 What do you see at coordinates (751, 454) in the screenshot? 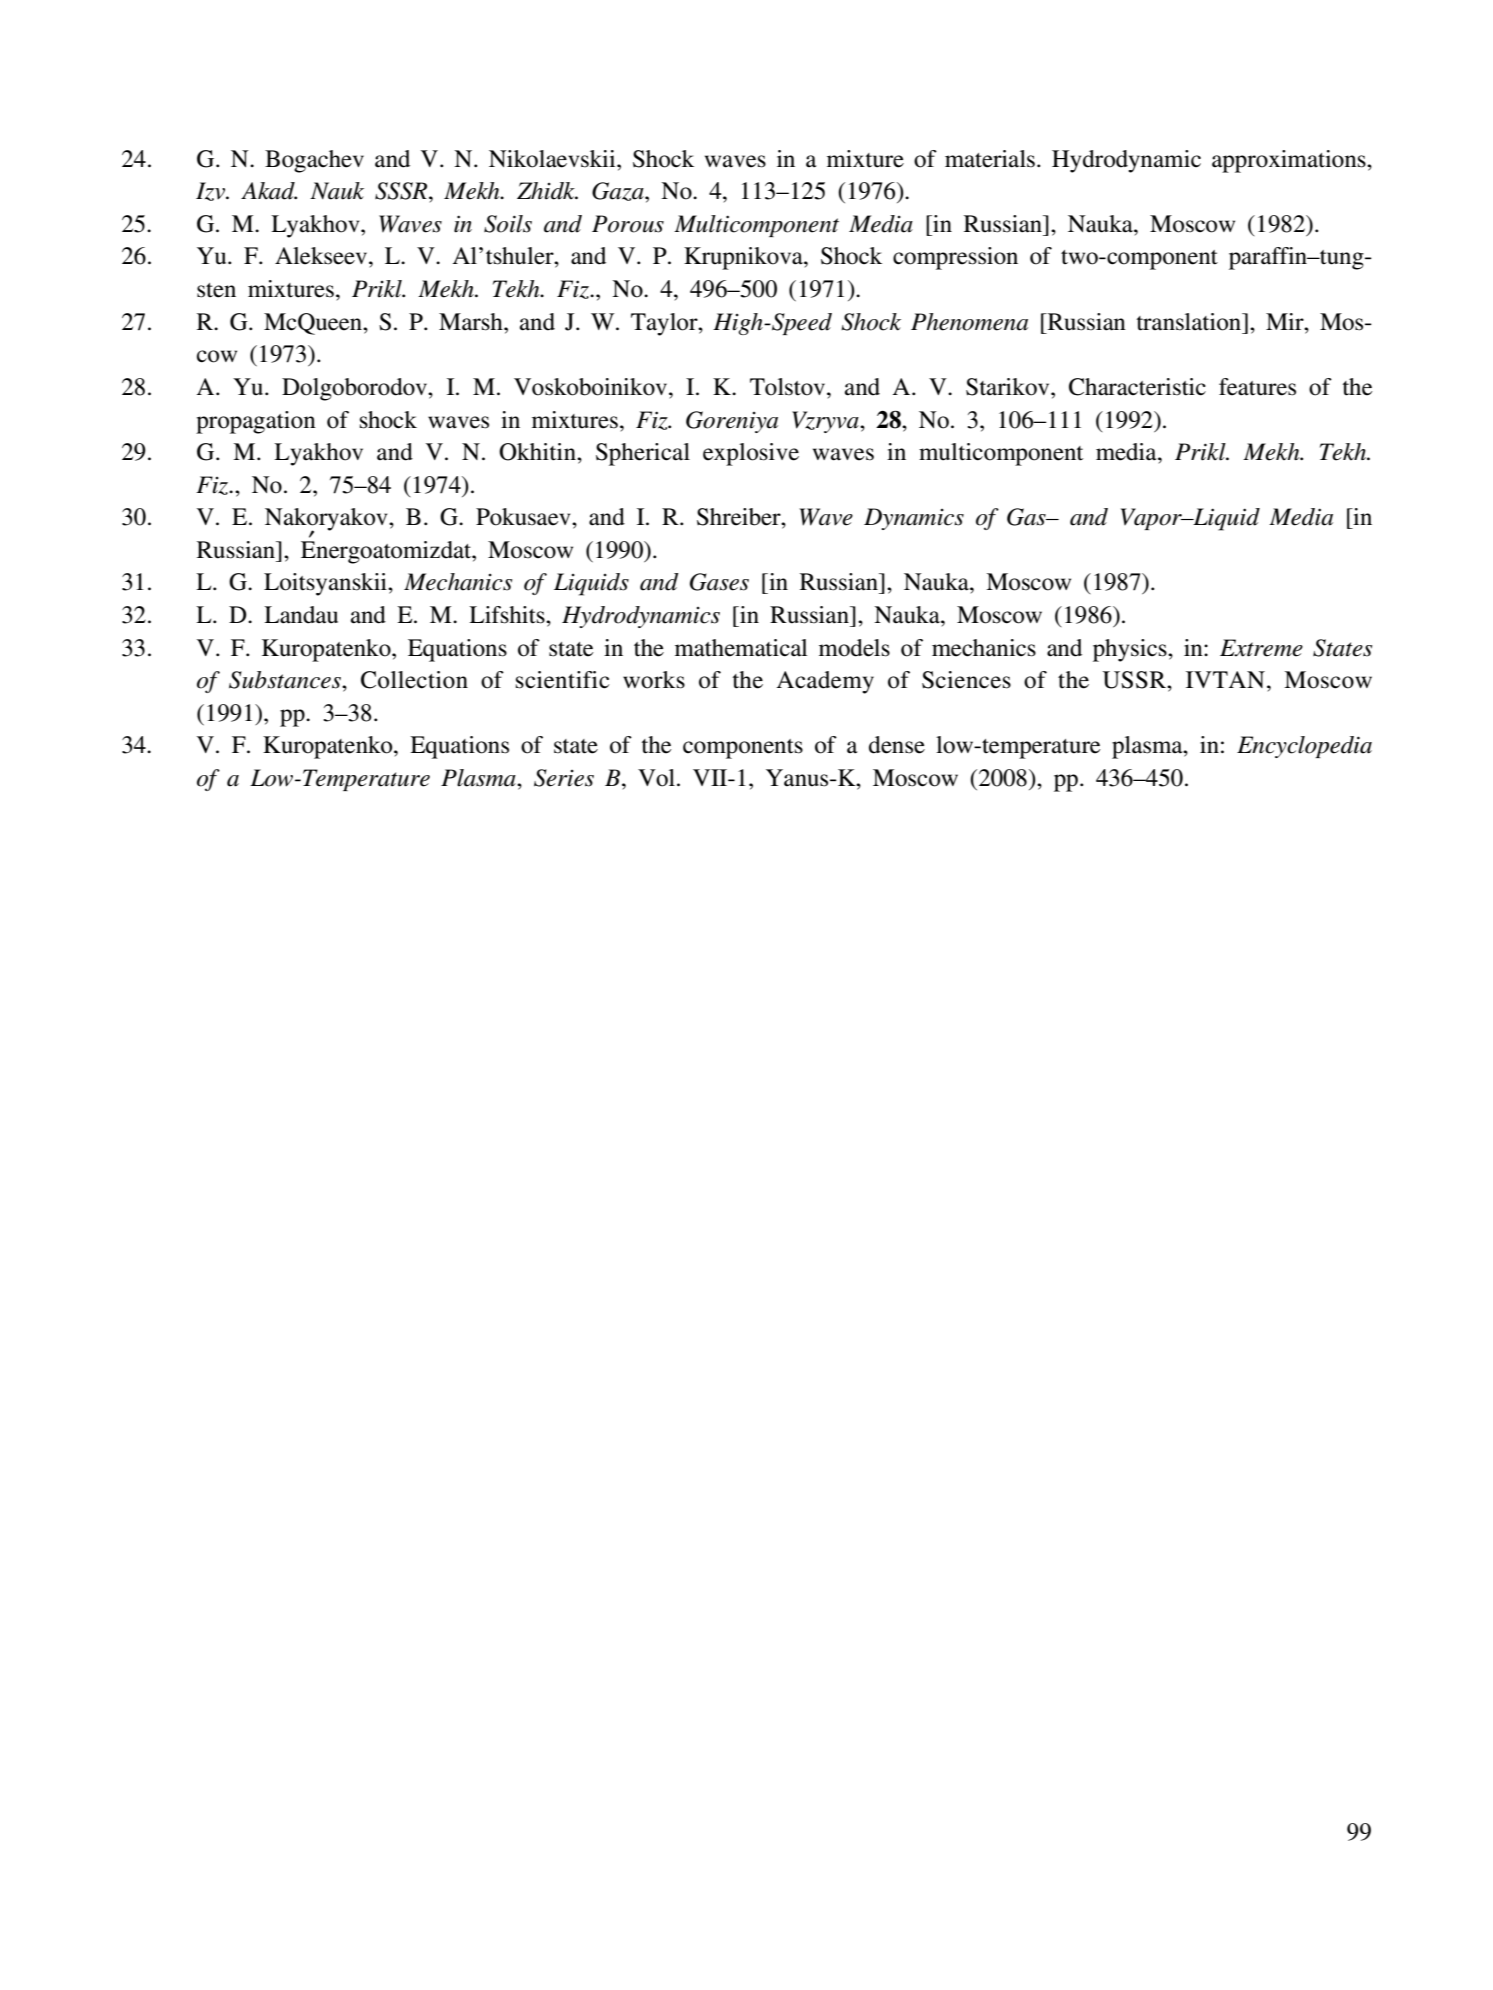
I see `explosive` at bounding box center [751, 454].
